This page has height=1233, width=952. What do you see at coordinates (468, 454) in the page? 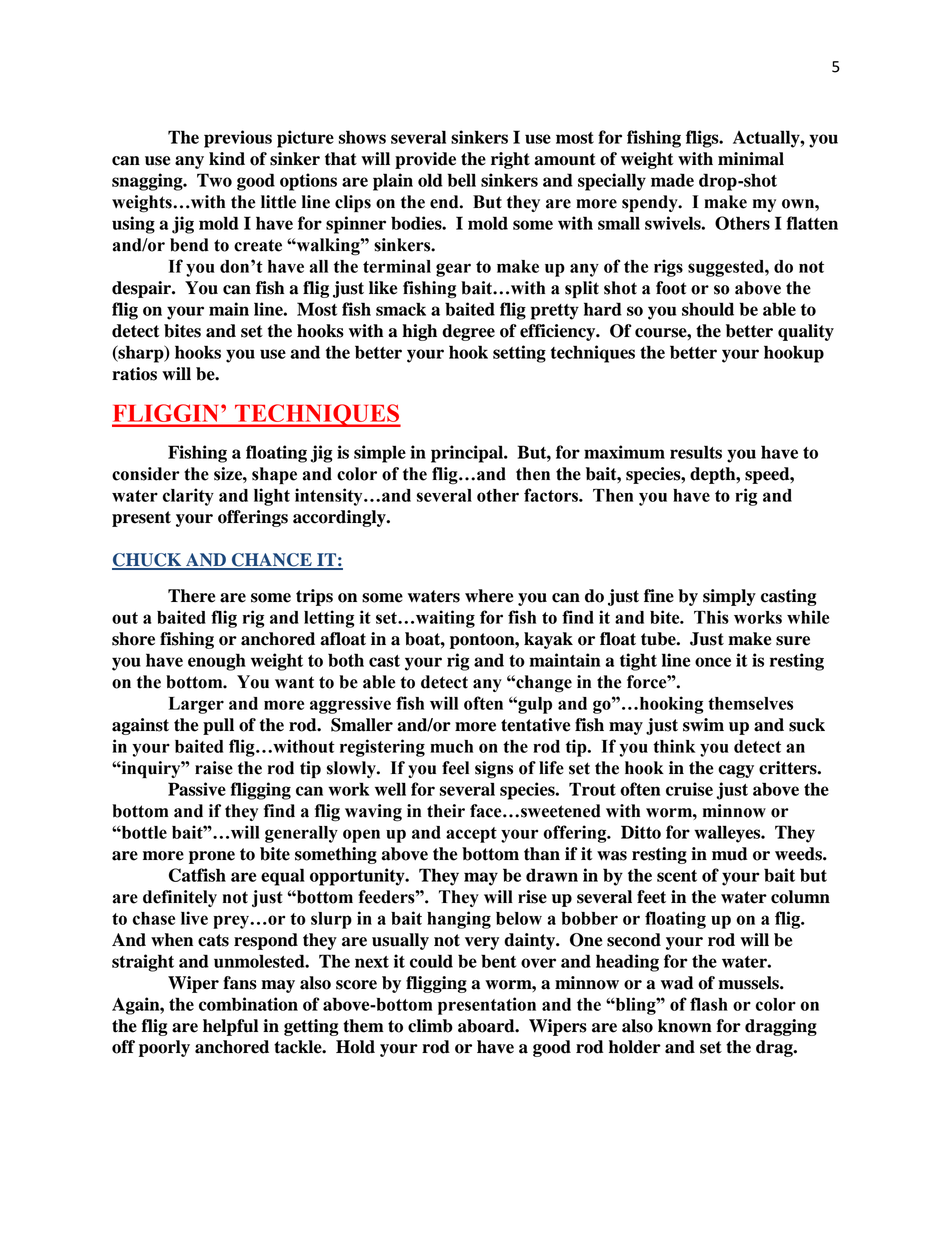
I see `principal` at bounding box center [468, 454].
